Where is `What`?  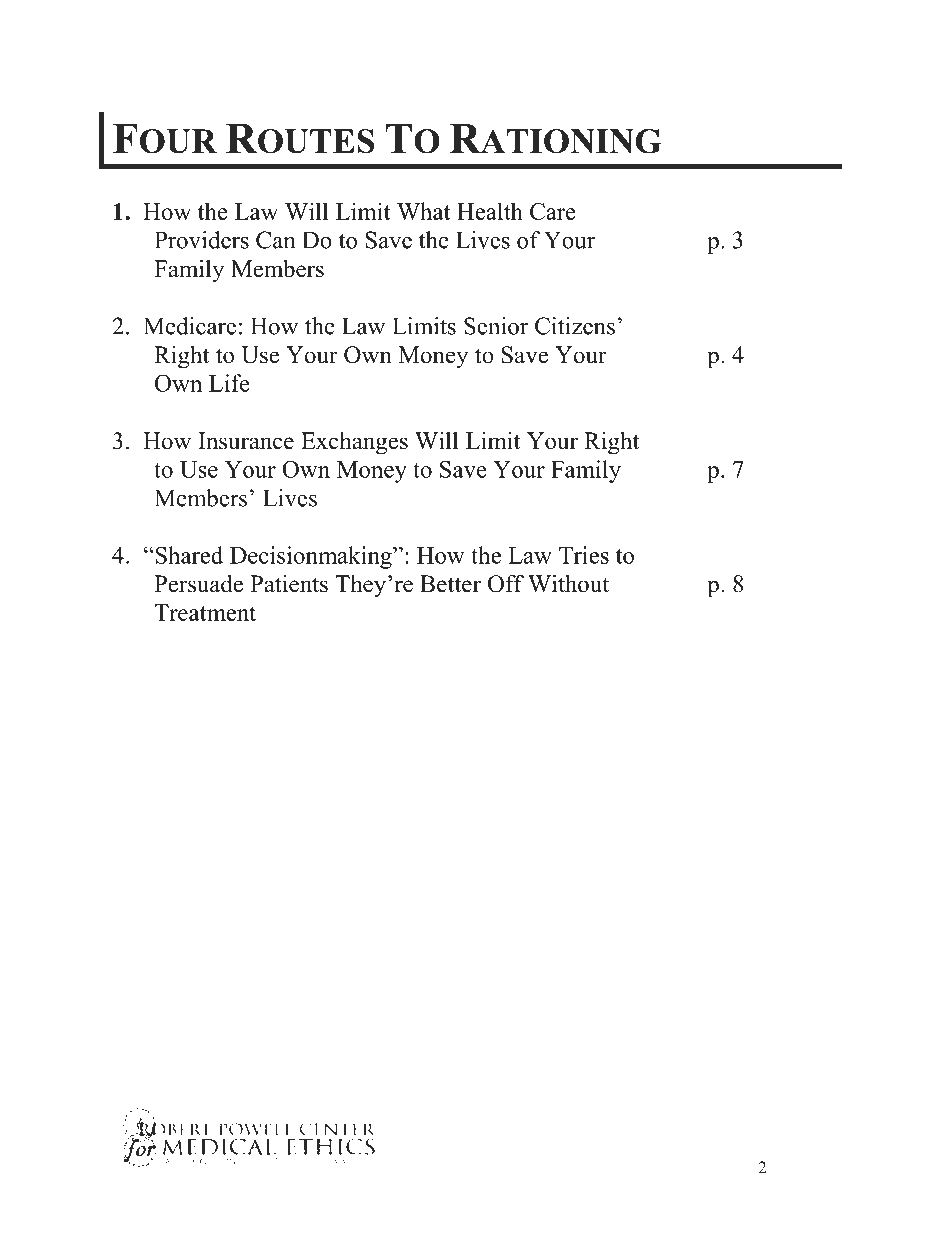 What is located at coordinates (423, 211).
